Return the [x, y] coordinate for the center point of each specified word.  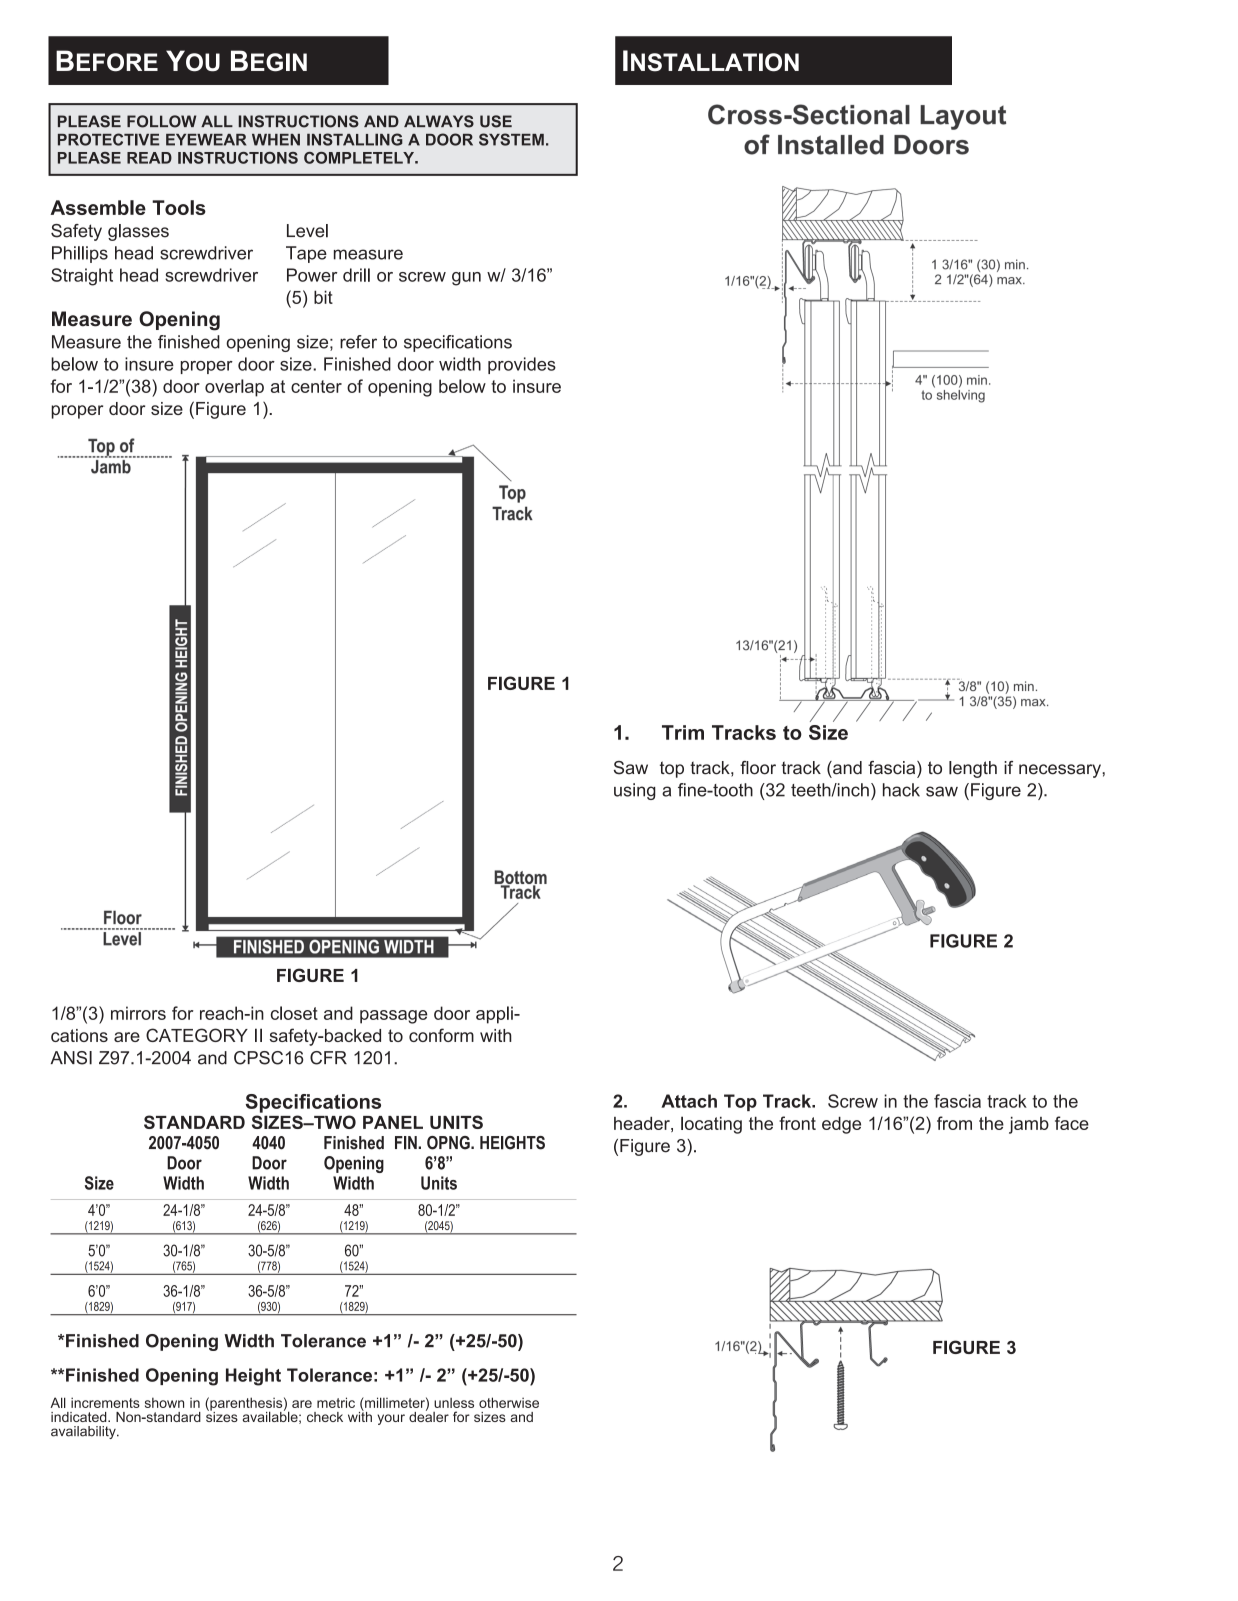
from [954, 1123]
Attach [689, 1101]
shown [164, 1402]
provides [522, 365]
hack [901, 790]
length [973, 769]
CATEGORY [197, 1035]
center [316, 386]
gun [466, 279]
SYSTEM [511, 139]
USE [496, 121]
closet [294, 1013]
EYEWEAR [206, 140]
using [635, 791]
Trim [683, 732]
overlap [234, 388]
